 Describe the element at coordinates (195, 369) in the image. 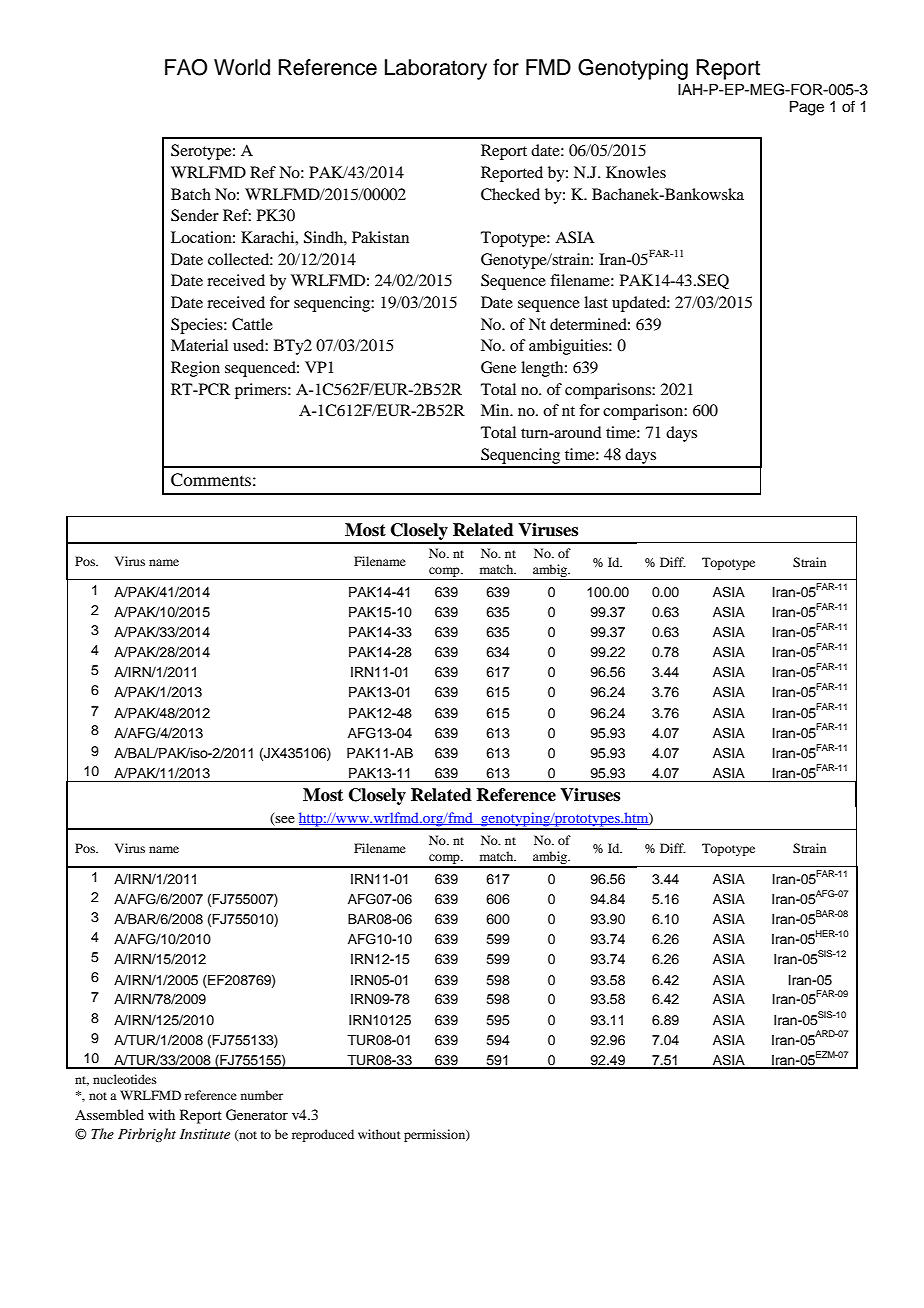

I see `Region` at that location.
